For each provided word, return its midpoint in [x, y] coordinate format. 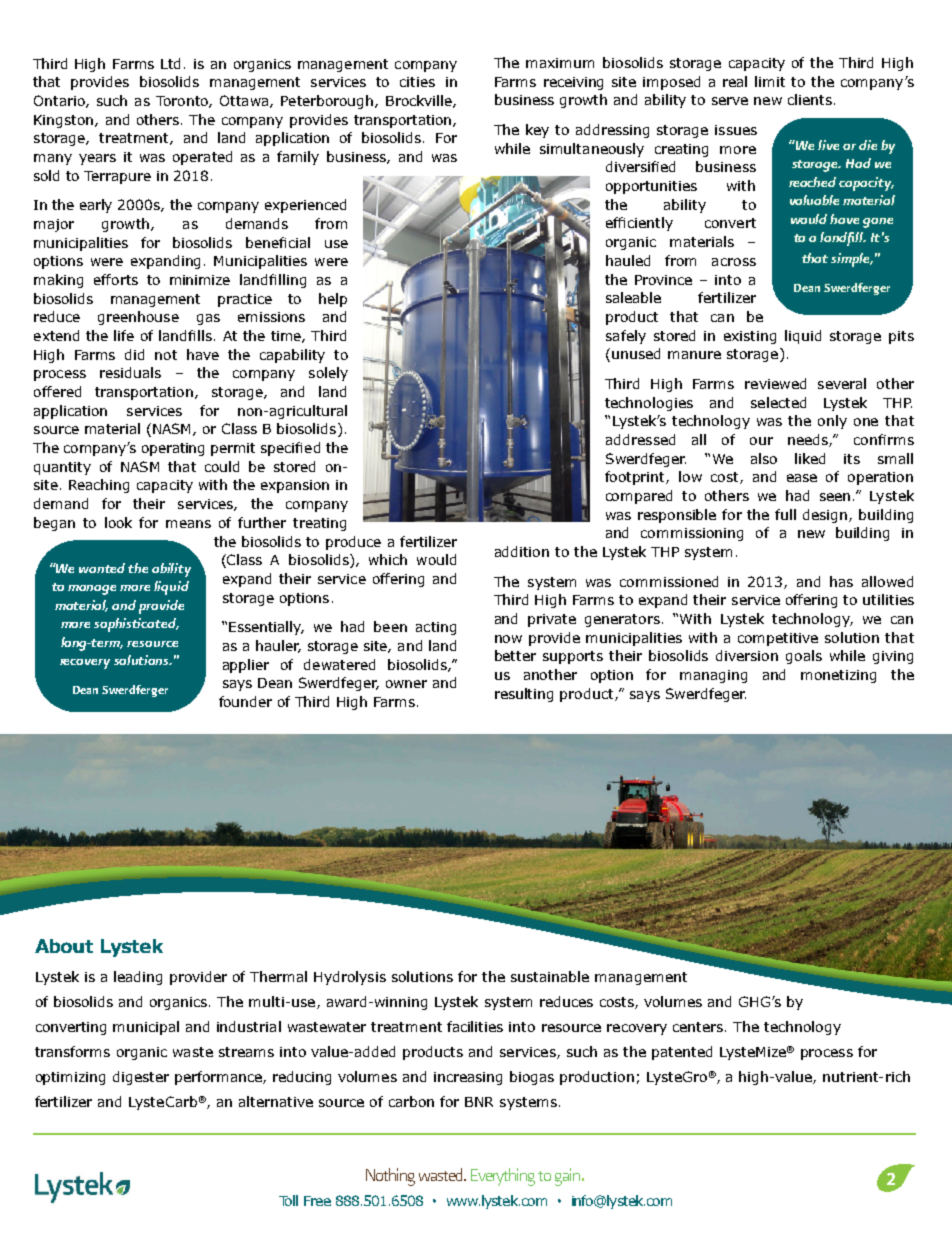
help [333, 300]
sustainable [550, 976]
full [785, 514]
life [124, 335]
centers [698, 1027]
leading [138, 978]
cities [417, 82]
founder [245, 701]
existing [750, 337]
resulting [524, 695]
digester [141, 1078]
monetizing [838, 676]
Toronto [183, 102]
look [118, 522]
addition [522, 551]
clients [810, 99]
